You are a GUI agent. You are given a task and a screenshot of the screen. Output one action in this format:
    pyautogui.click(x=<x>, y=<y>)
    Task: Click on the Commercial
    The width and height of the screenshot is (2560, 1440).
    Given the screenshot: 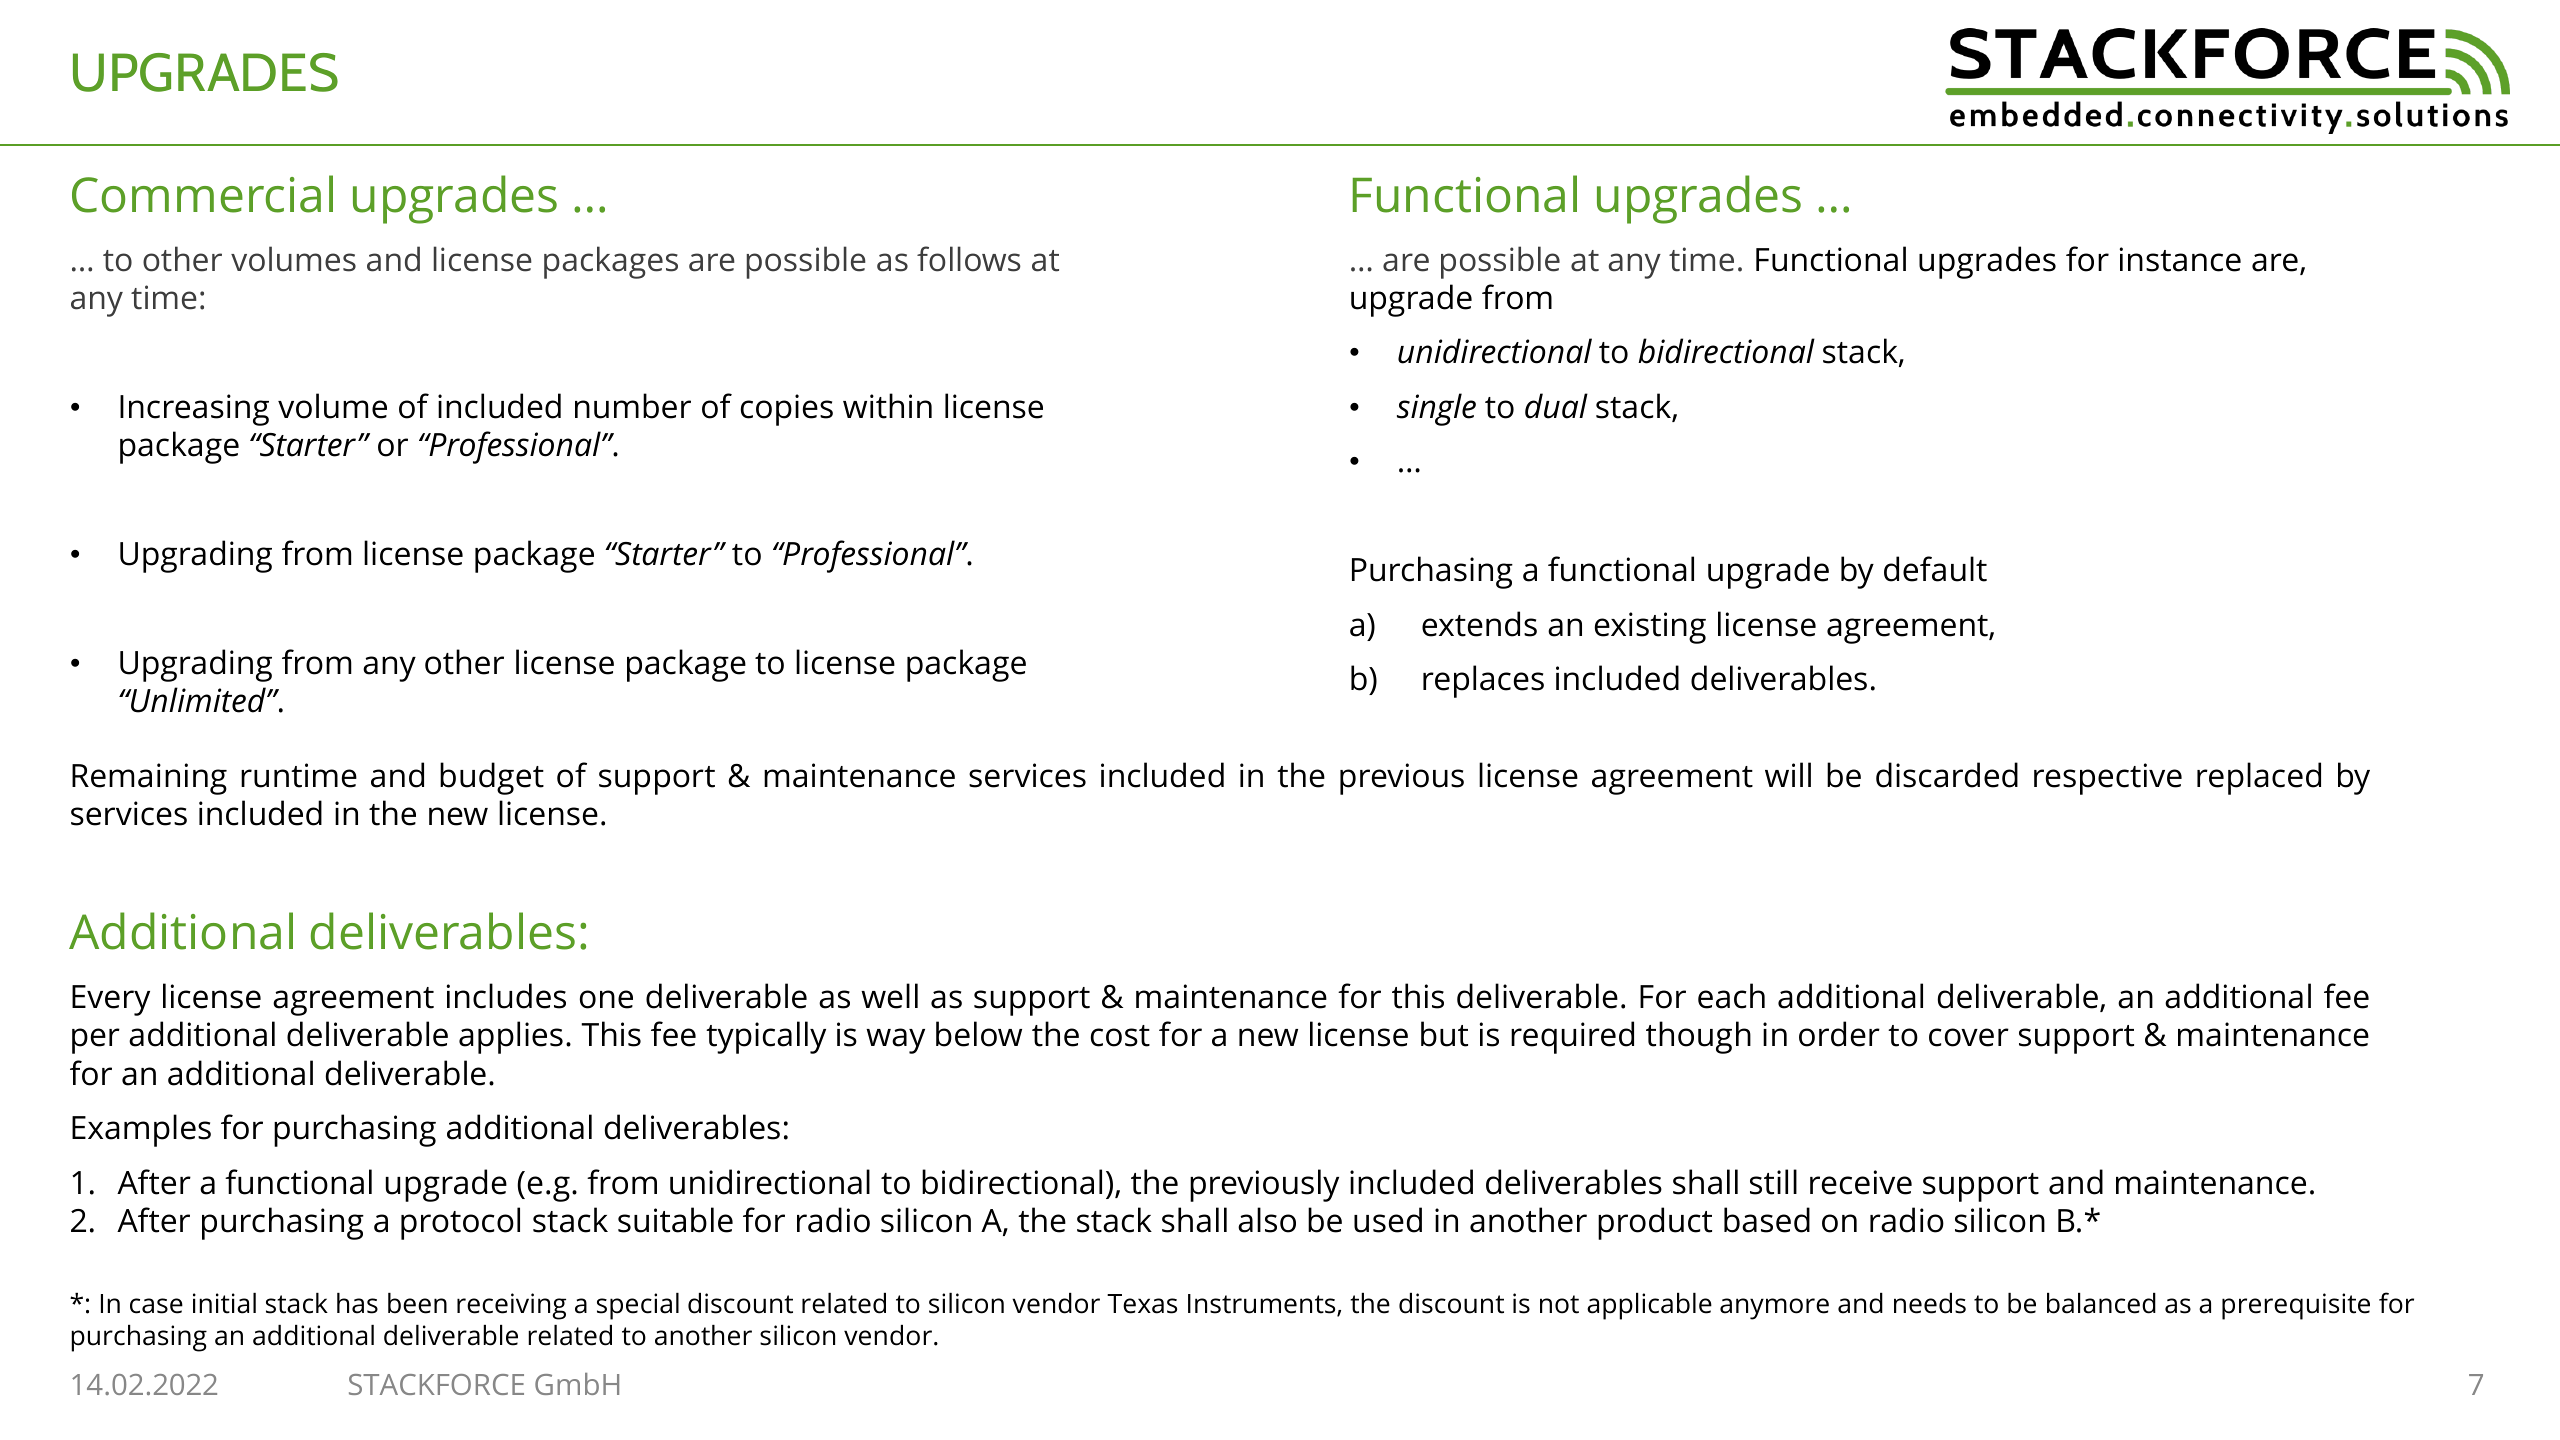 What is the action you would take?
    pyautogui.click(x=202, y=194)
